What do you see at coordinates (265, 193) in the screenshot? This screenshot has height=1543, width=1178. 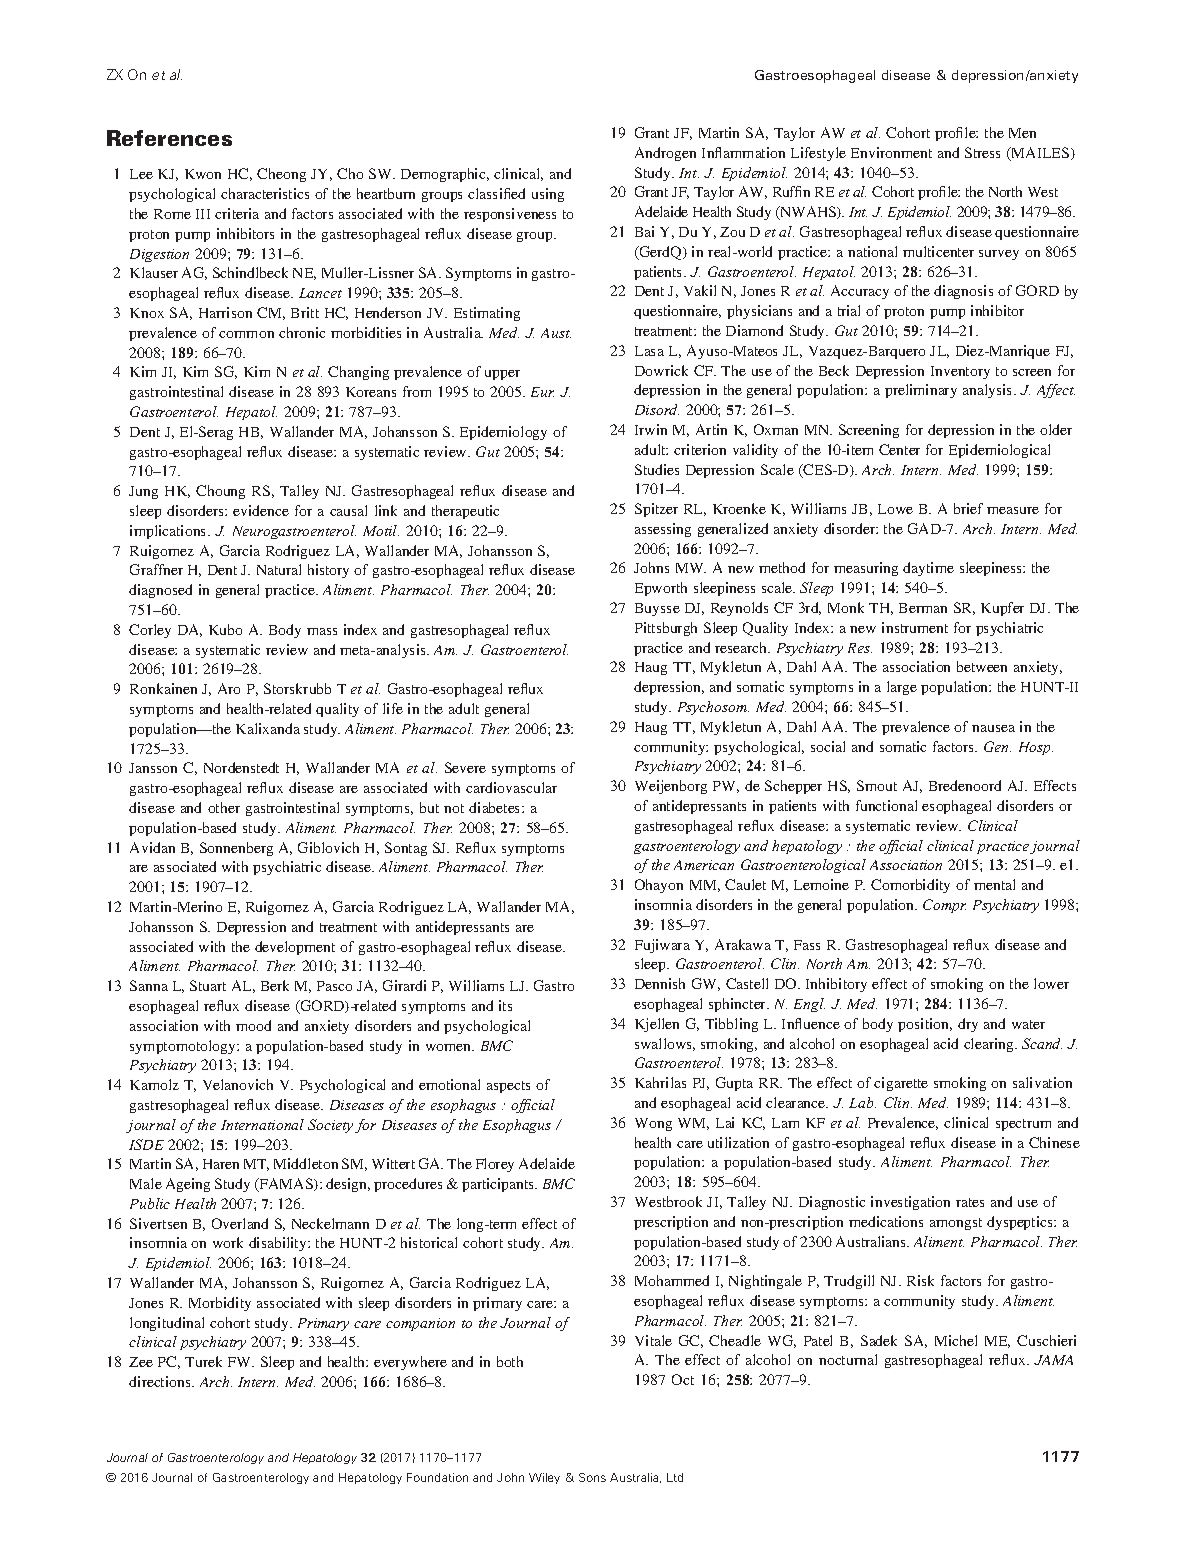 I see `characteristics` at bounding box center [265, 193].
